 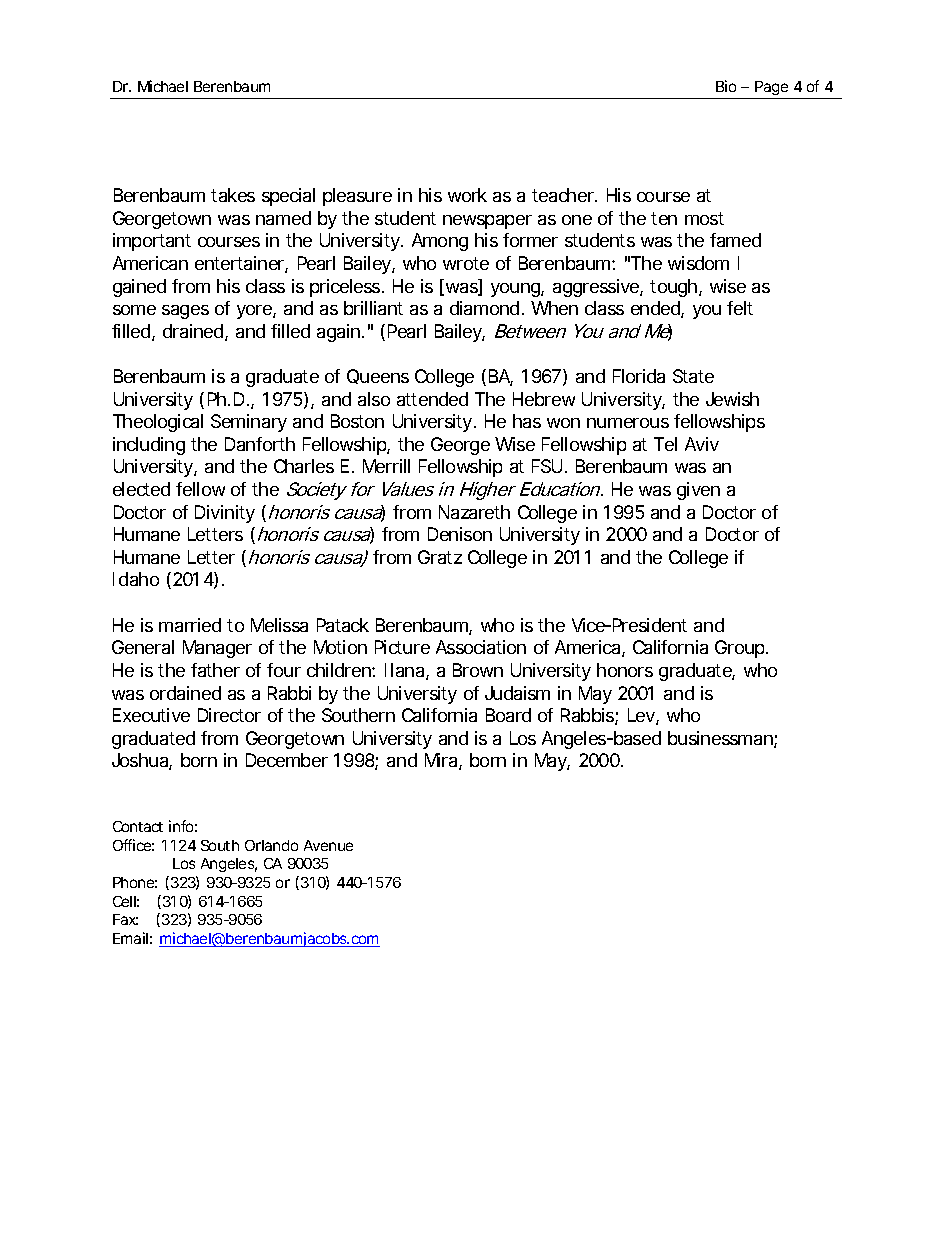 I want to click on father, so click(x=215, y=670).
